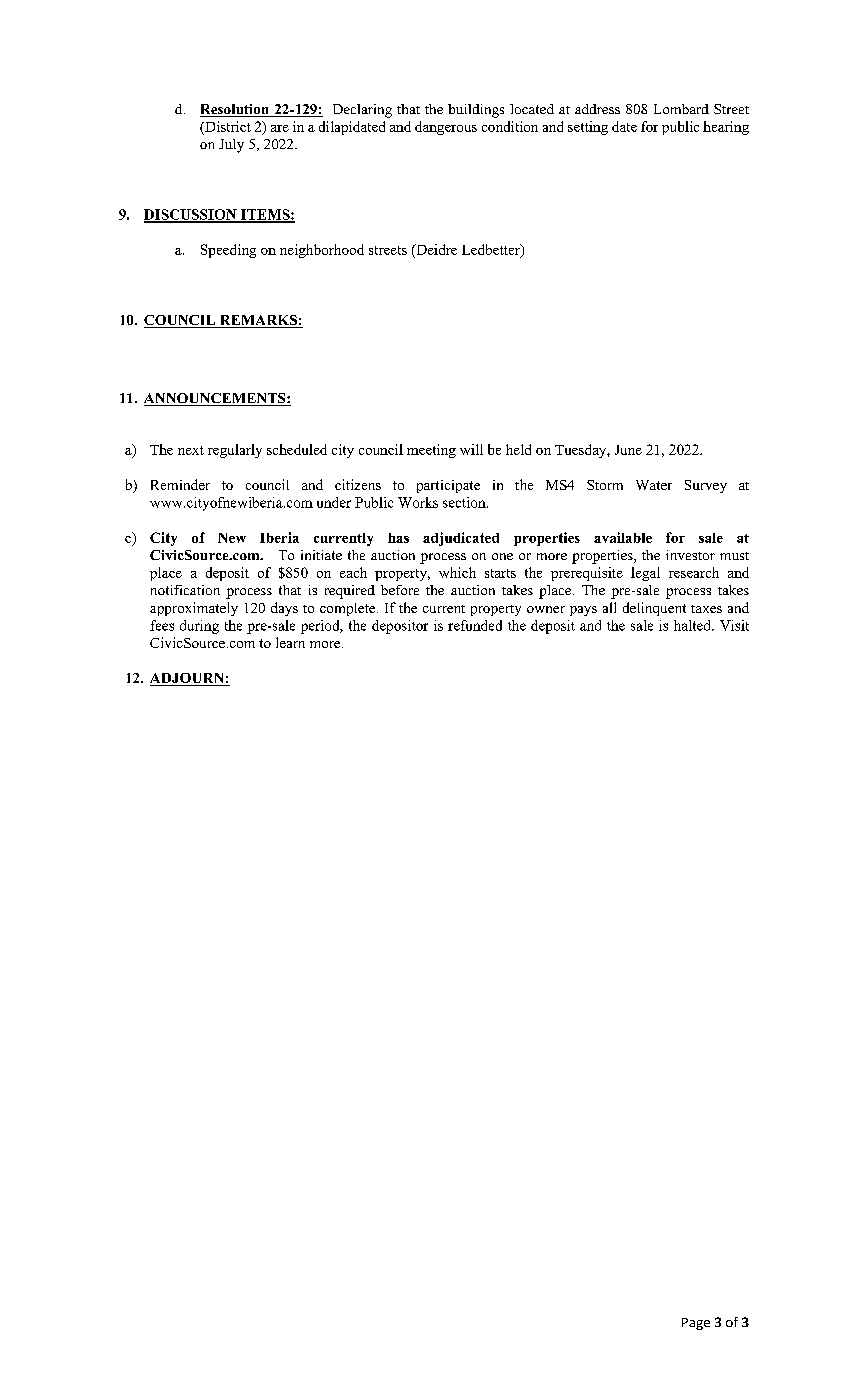 The image size is (849, 1400). What do you see at coordinates (546, 609) in the document?
I see `owner` at bounding box center [546, 609].
